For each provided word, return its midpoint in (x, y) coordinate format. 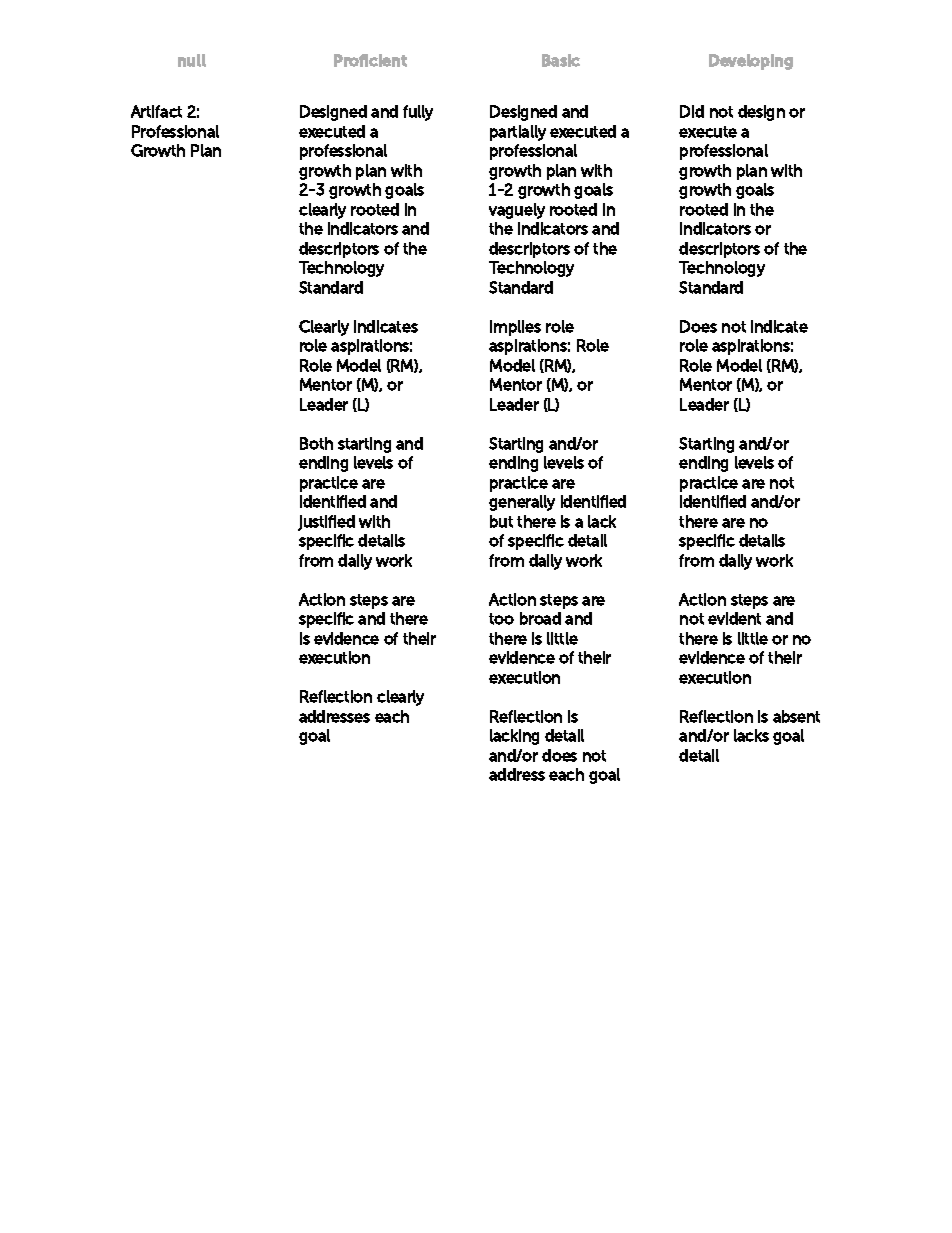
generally (522, 503)
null (192, 60)
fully (418, 113)
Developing (751, 62)
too (501, 619)
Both (316, 443)
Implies (515, 328)
